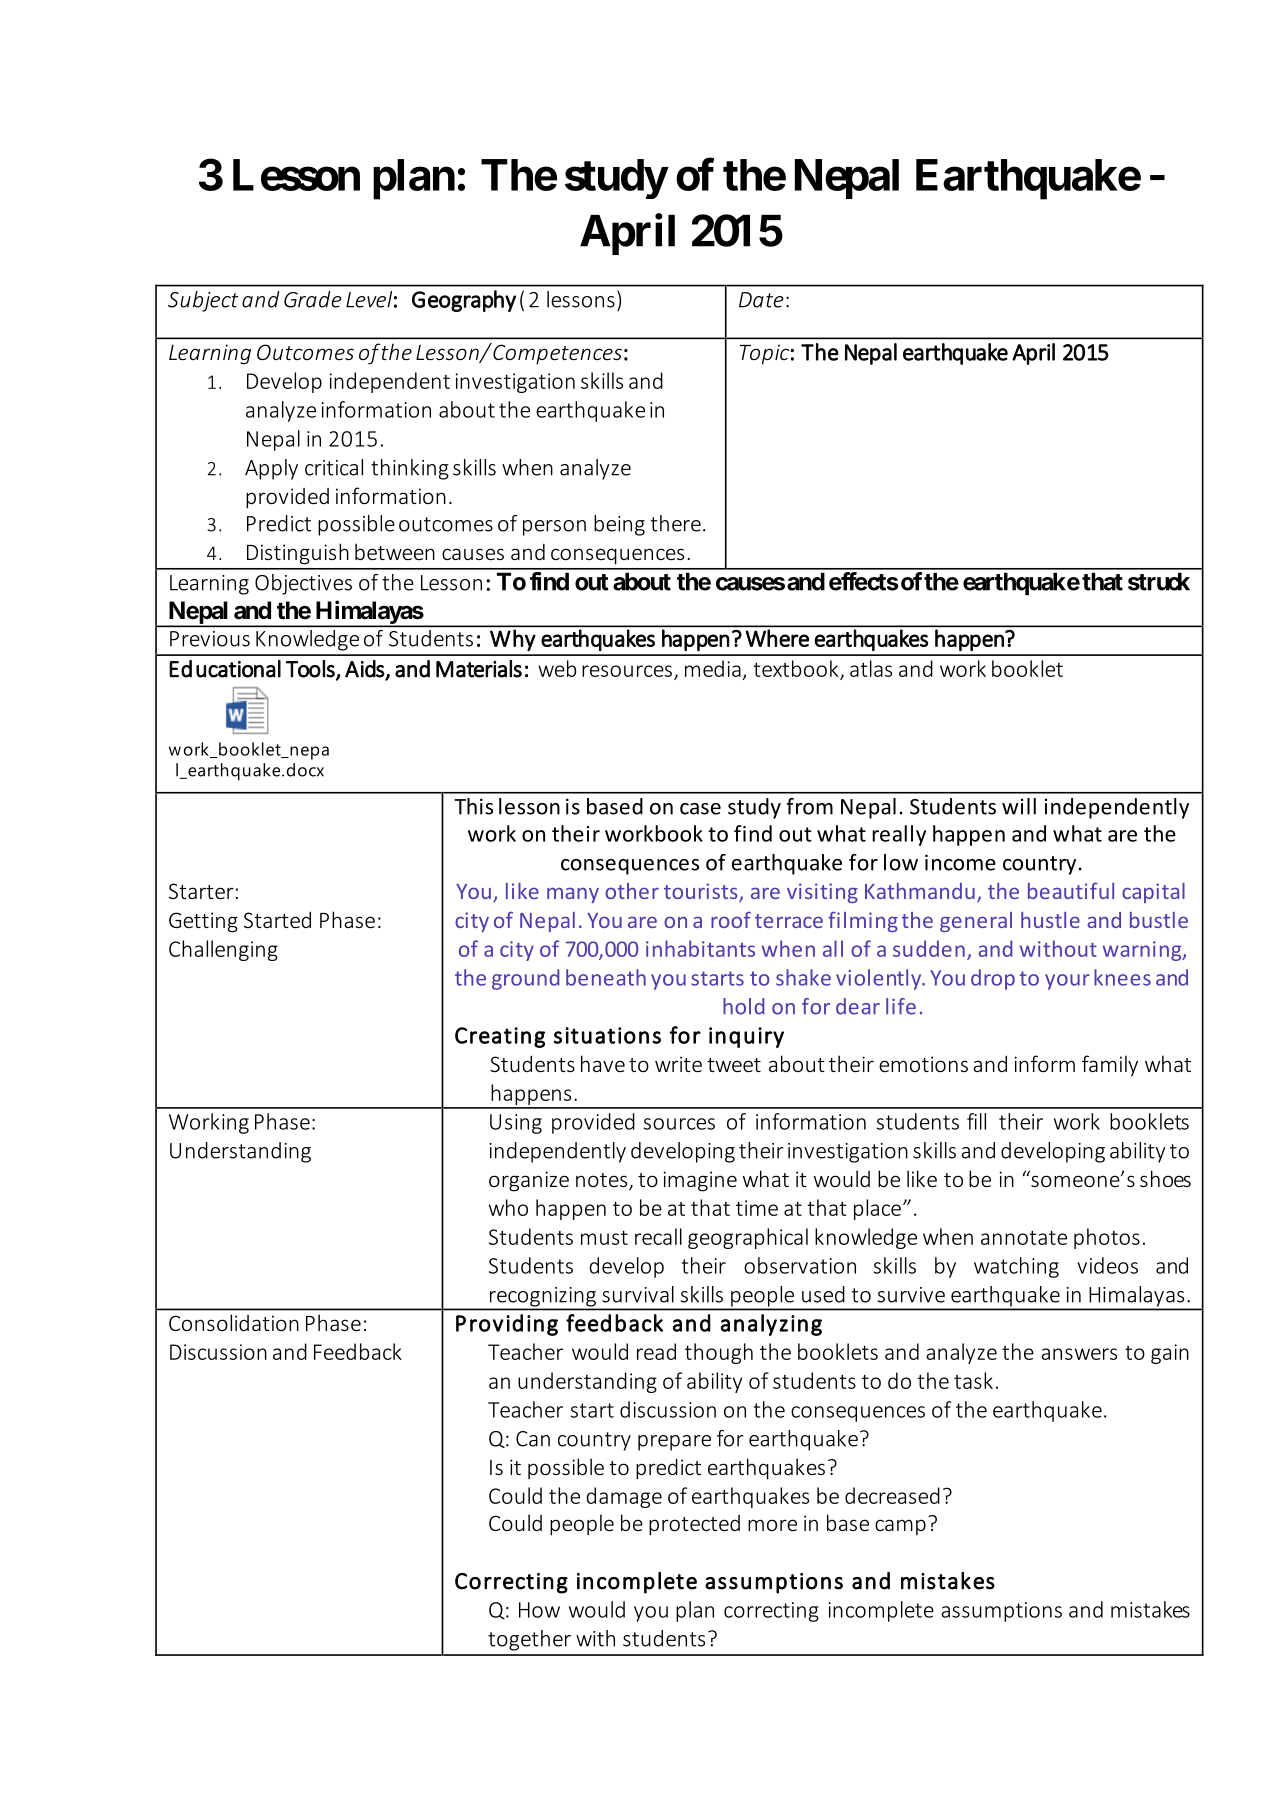  What do you see at coordinates (508, 1207) in the document?
I see `who` at bounding box center [508, 1207].
